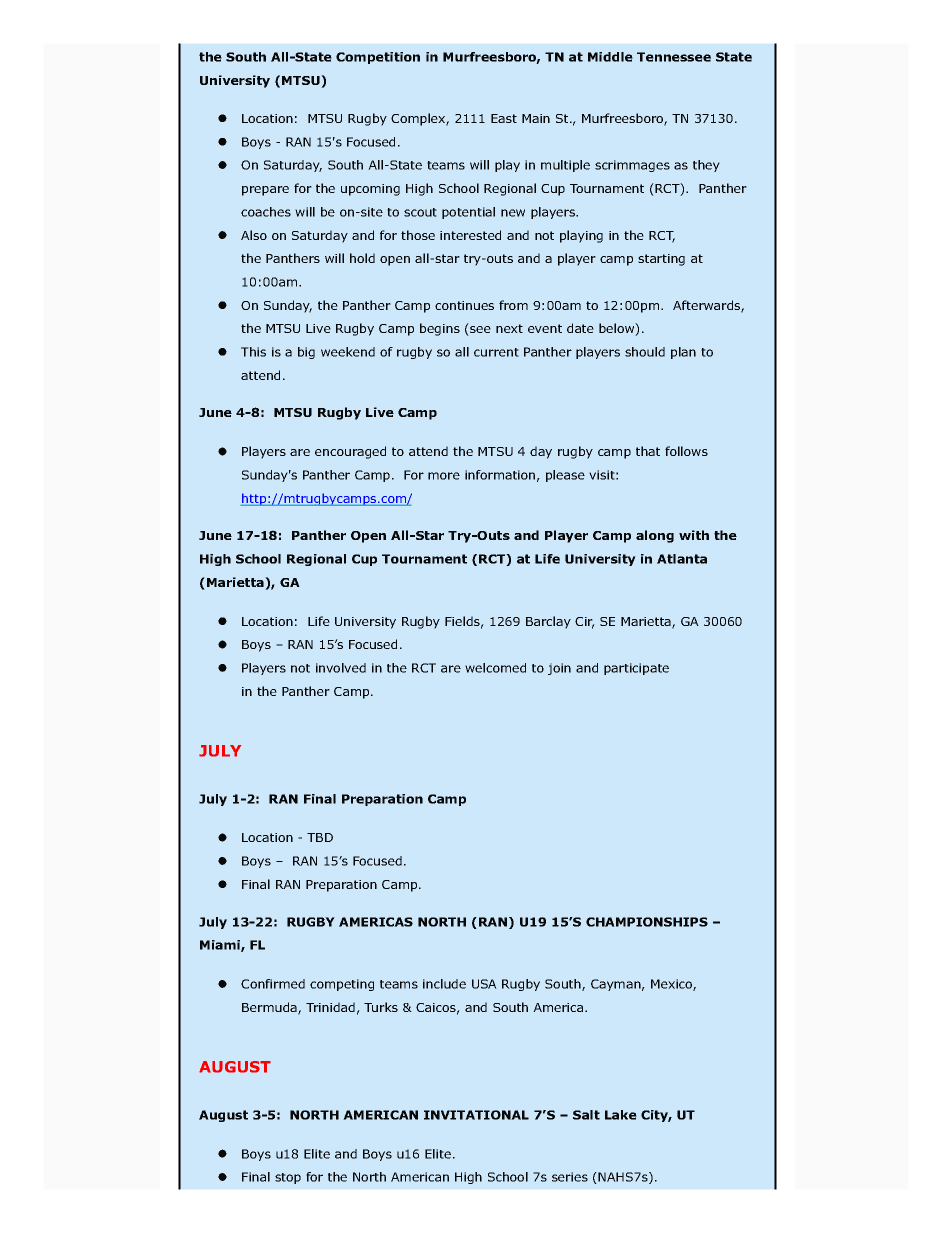 This document has width=952, height=1233. I want to click on USA, so click(484, 984).
